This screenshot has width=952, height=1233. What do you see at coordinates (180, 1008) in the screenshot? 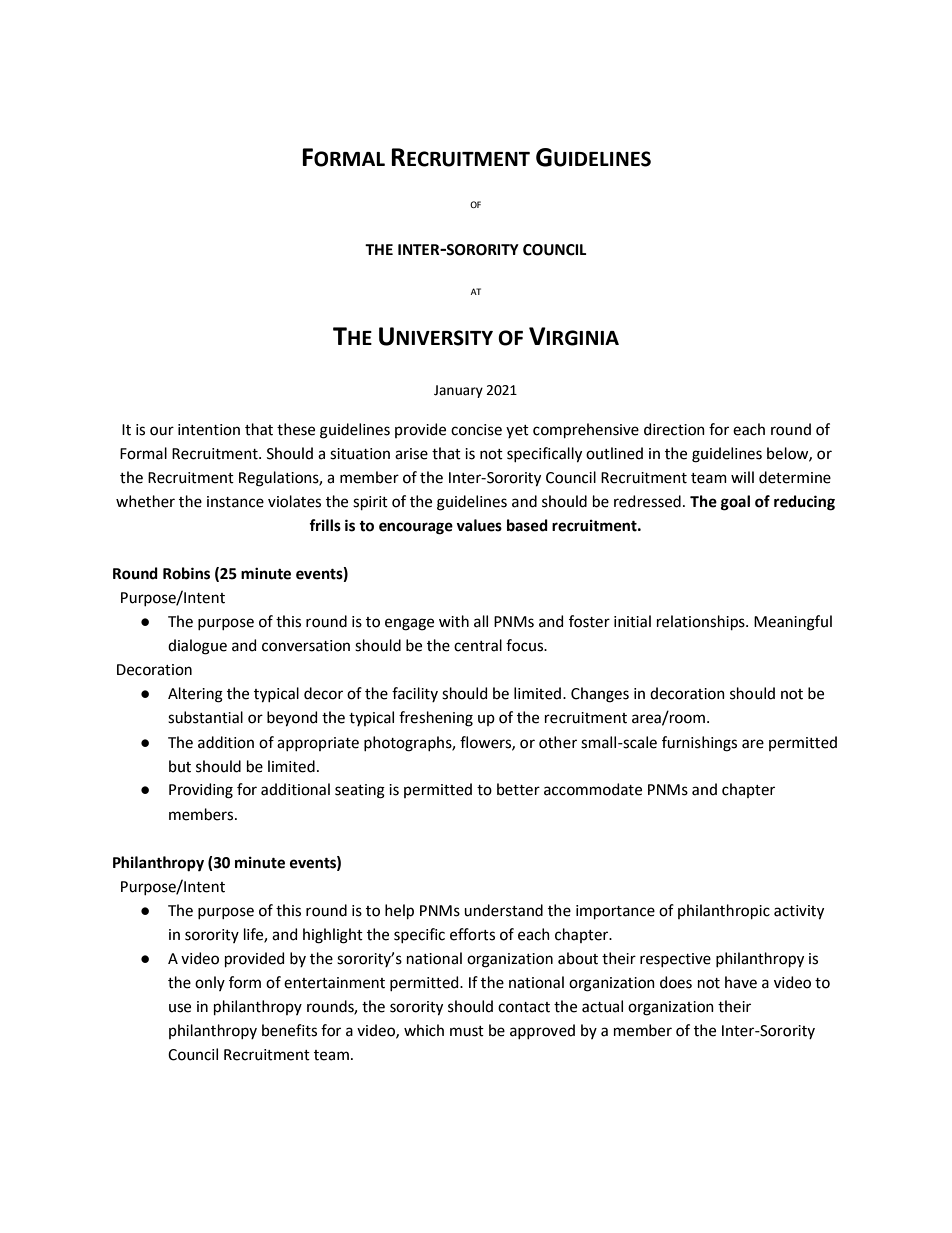
I see `use` at bounding box center [180, 1008].
